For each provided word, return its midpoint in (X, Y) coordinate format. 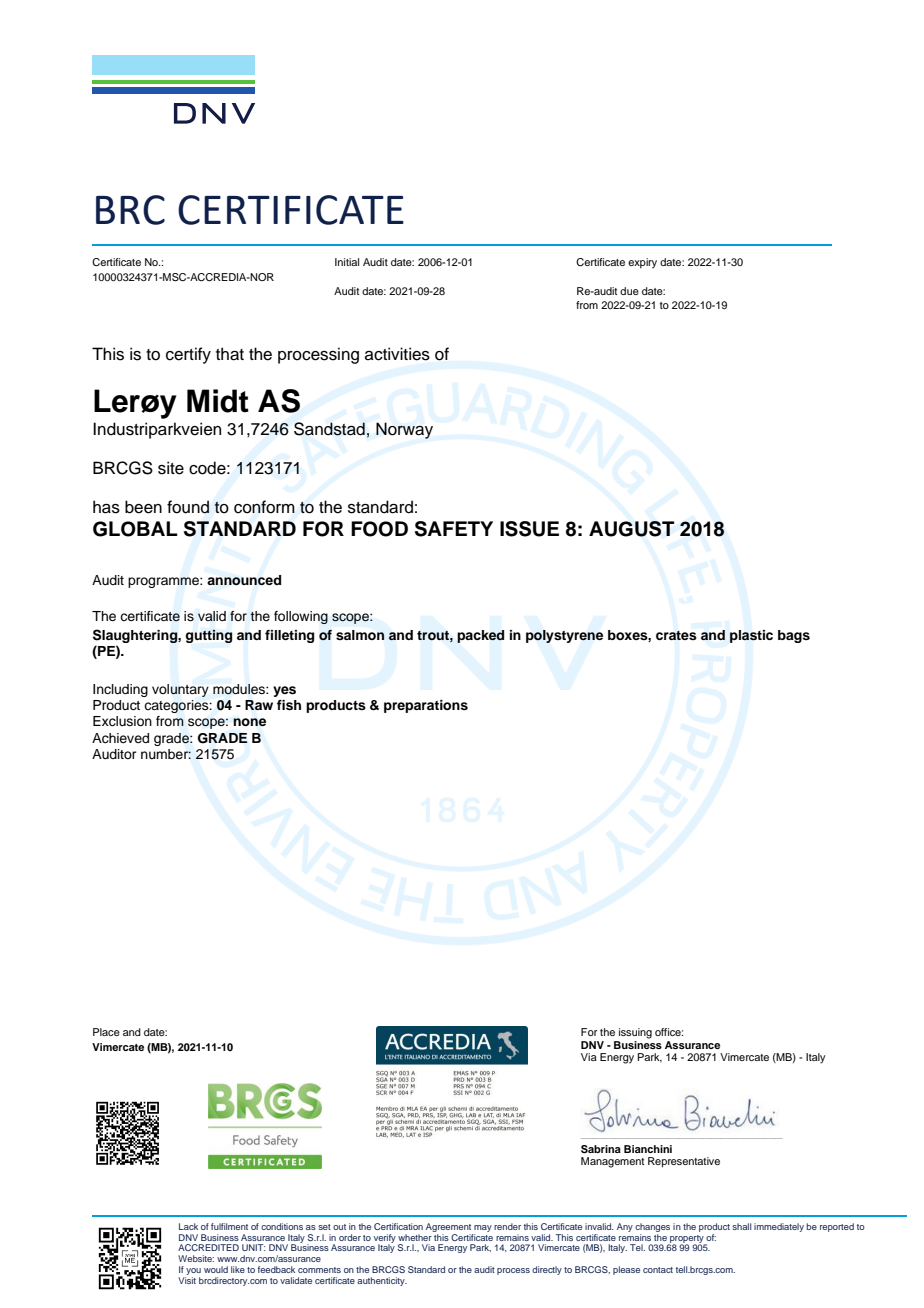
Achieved (120, 738)
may (483, 1228)
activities (397, 354)
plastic (751, 636)
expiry (642, 263)
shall (741, 1226)
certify (188, 355)
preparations (426, 706)
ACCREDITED (208, 1247)
